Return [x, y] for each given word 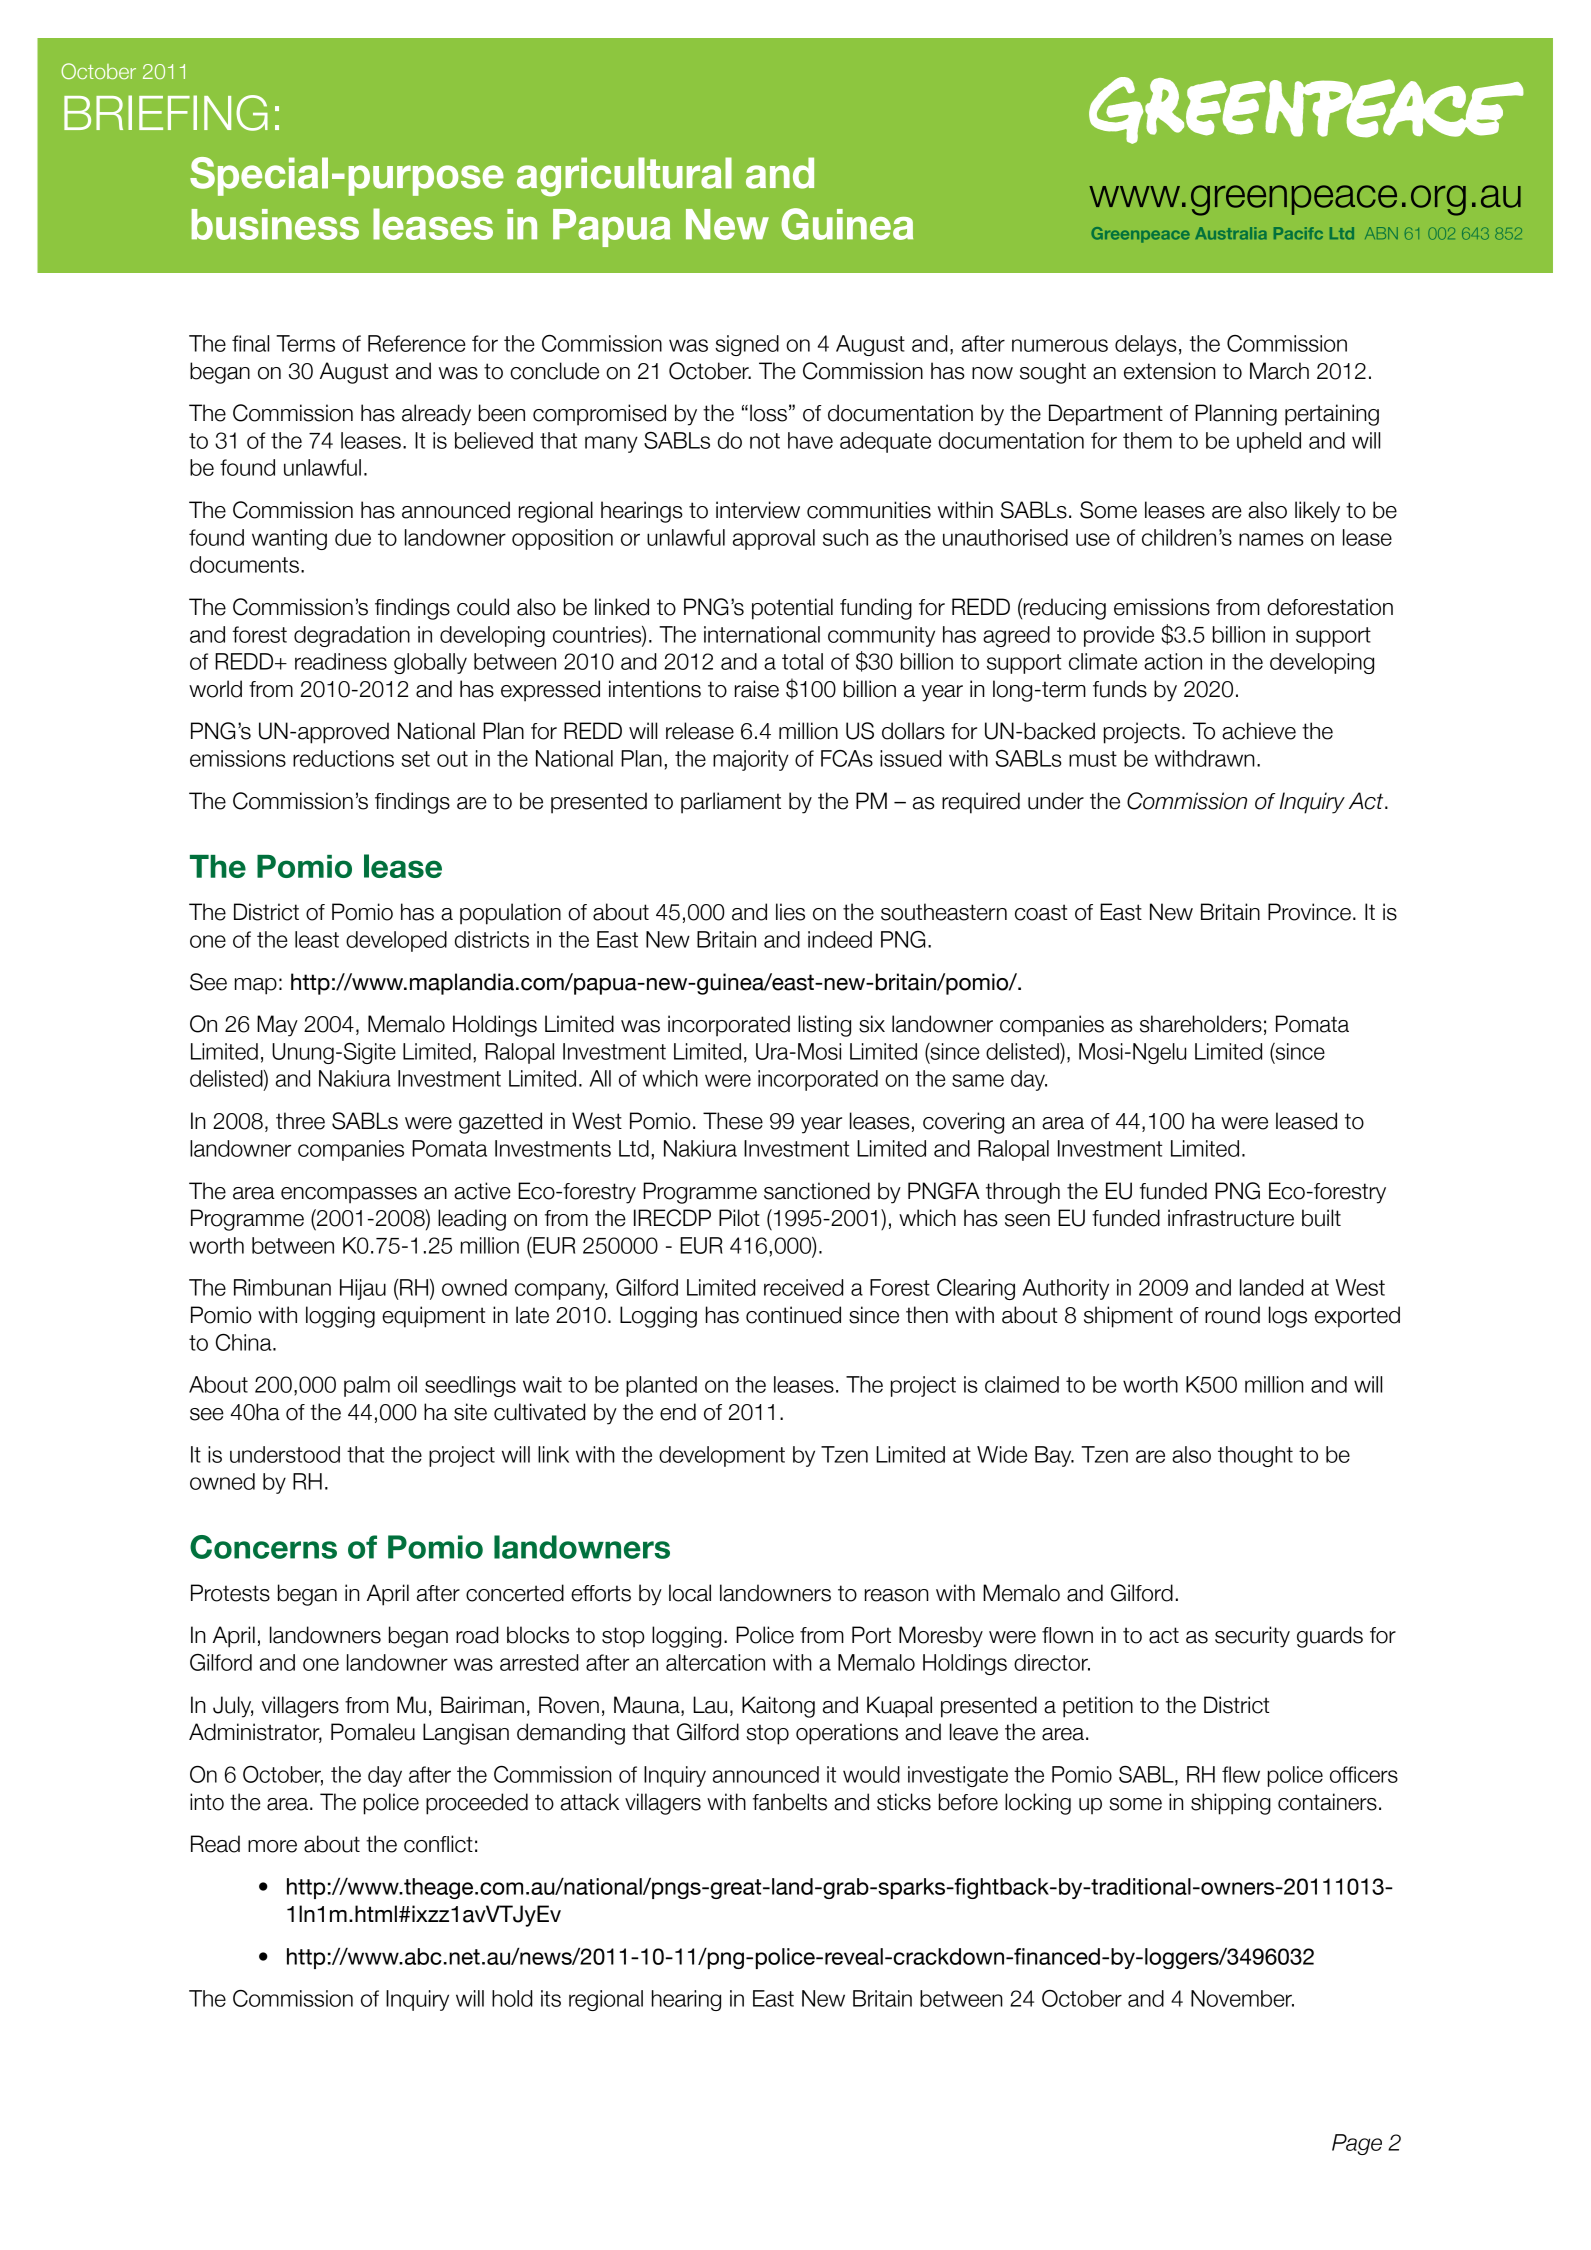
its [551, 1998]
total [802, 661]
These [733, 1121]
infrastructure [1231, 1218]
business [275, 224]
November [1242, 1998]
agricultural [624, 177]
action [1173, 661]
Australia [1231, 233]
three [300, 1121]
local [690, 1593]
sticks [904, 1802]
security [1252, 1637]
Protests [230, 1593]
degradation [352, 636]
